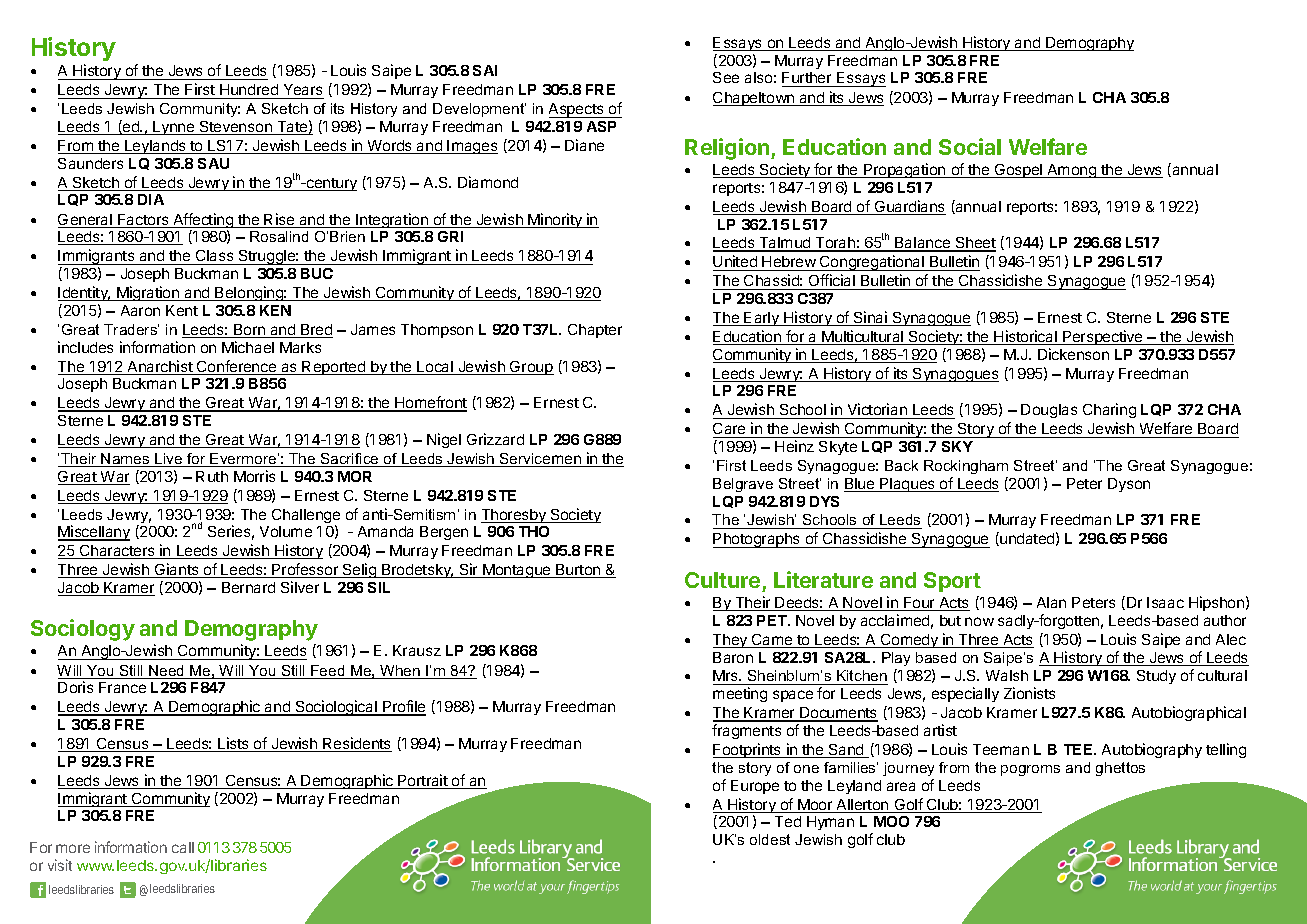  I want to click on Hundred, so click(249, 91).
